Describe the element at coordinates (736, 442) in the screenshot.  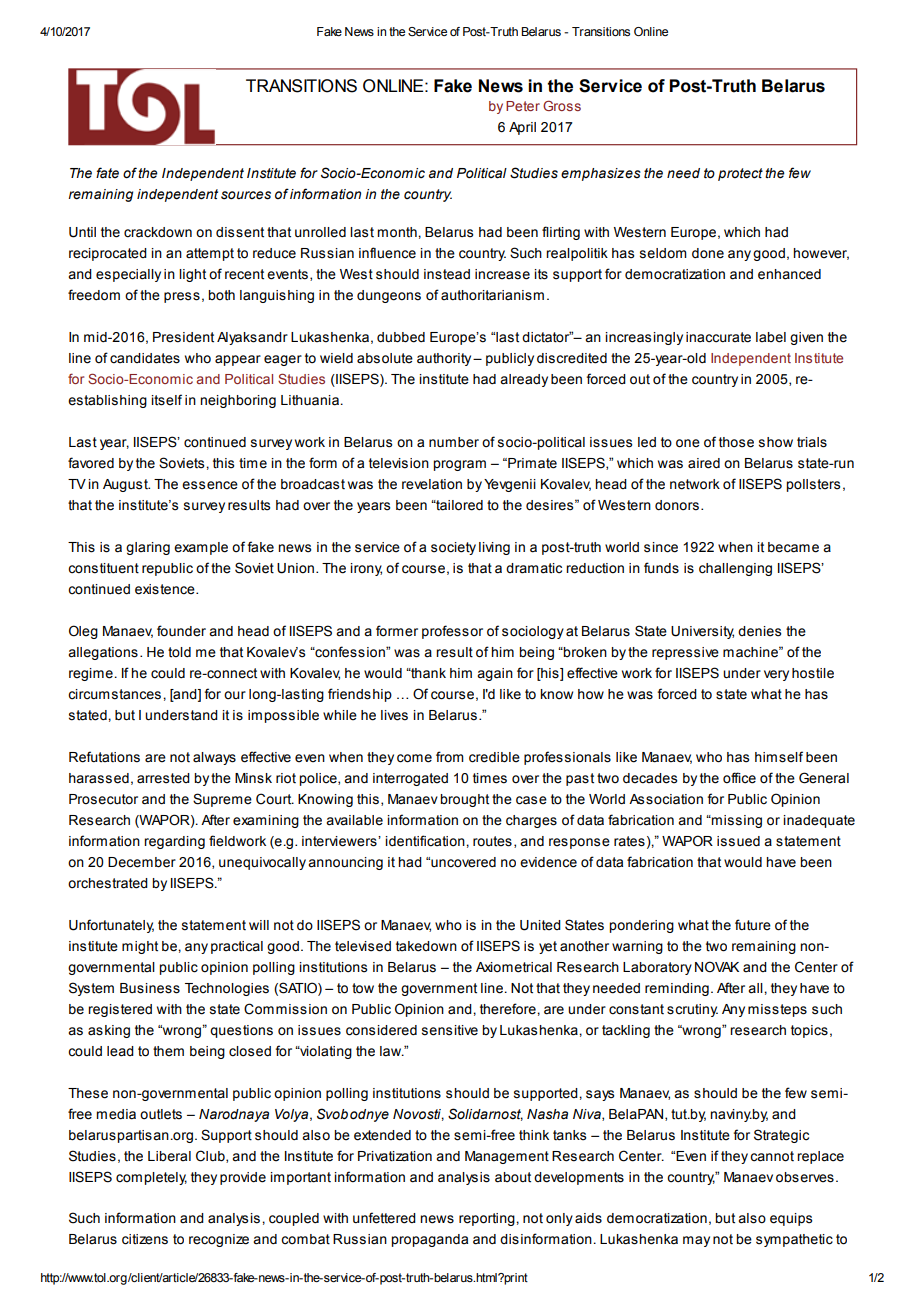
I see `those` at that location.
